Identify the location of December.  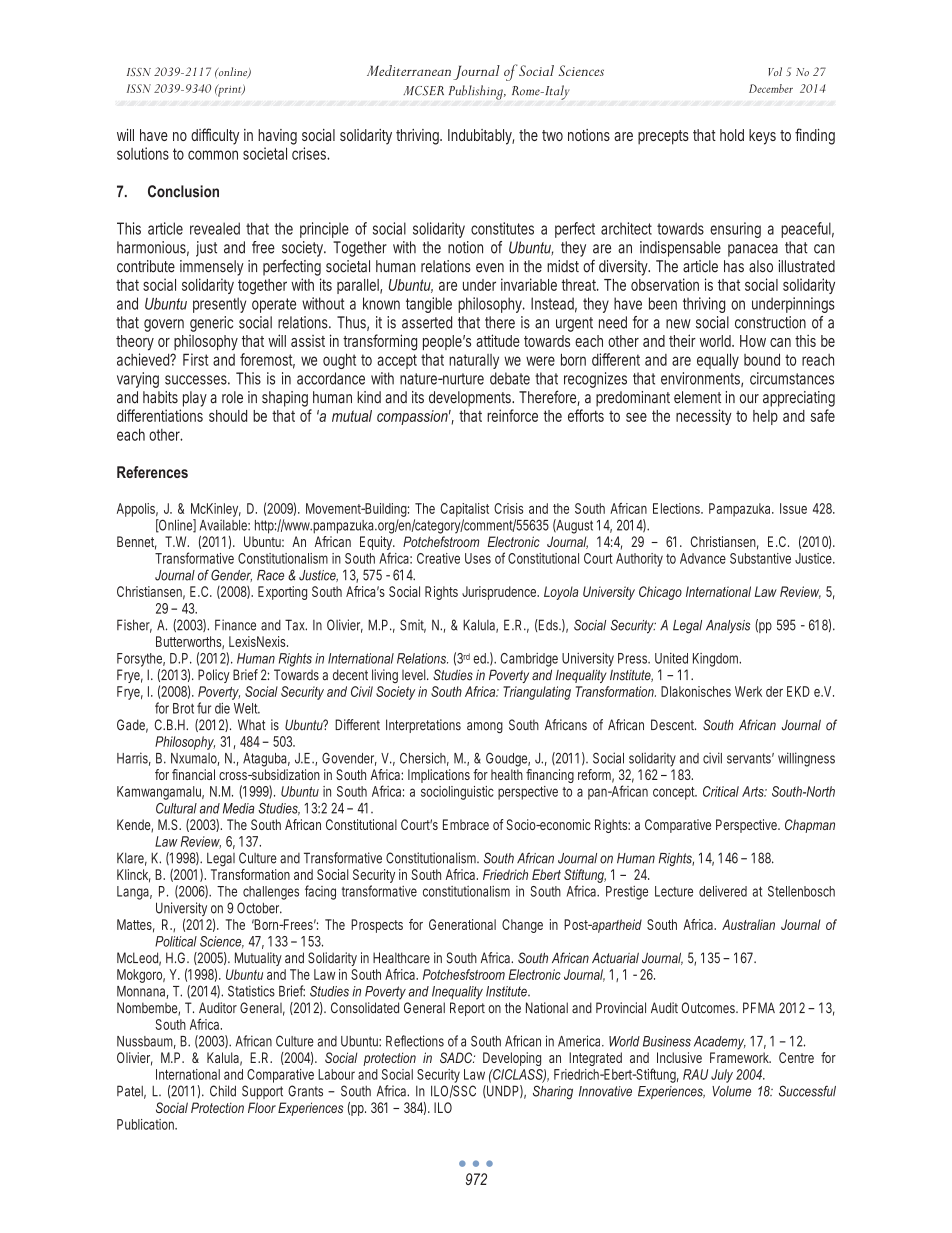
(771, 88).
